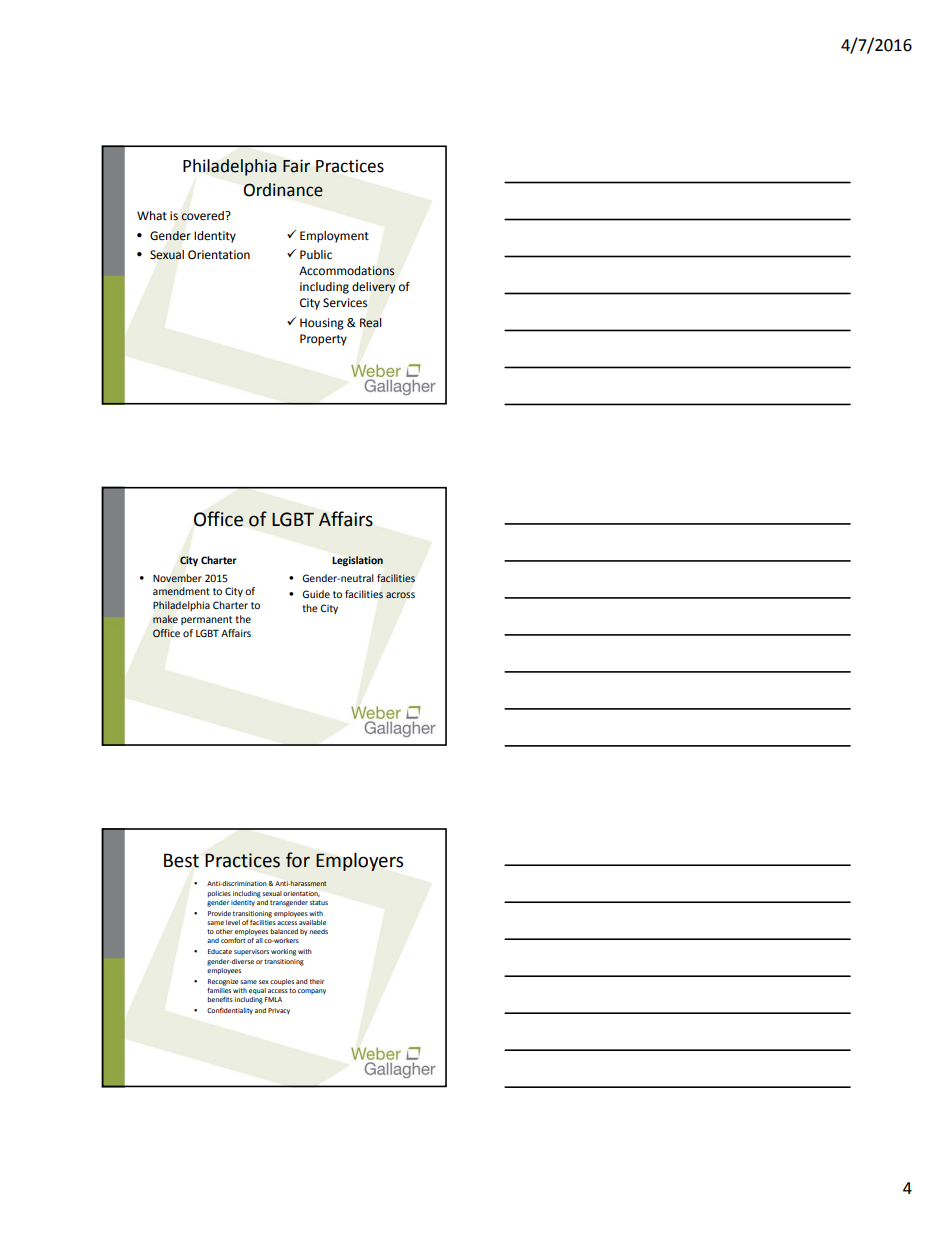  Describe the element at coordinates (334, 237) in the document. I see `Employment` at that location.
